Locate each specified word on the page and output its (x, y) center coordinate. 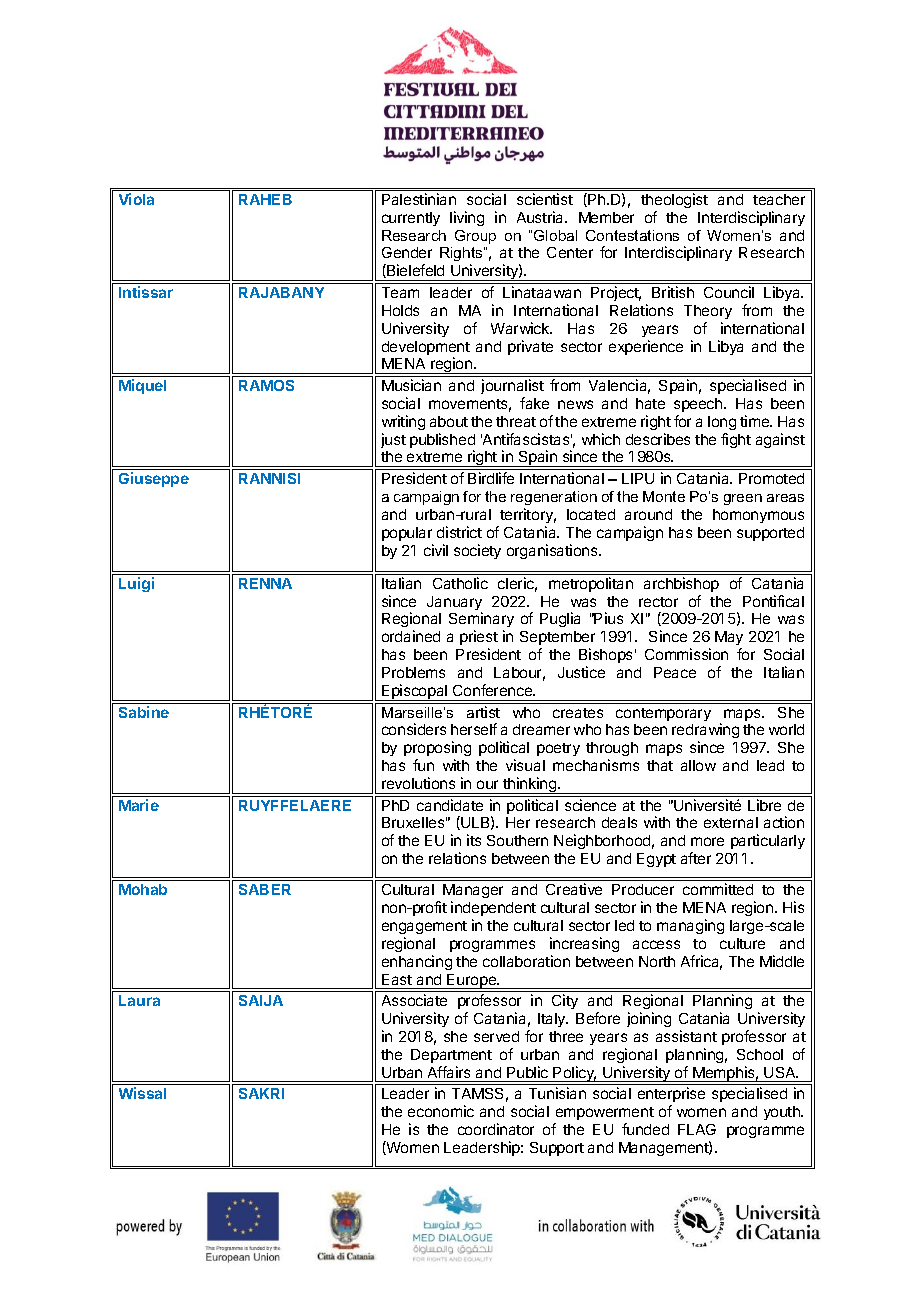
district (459, 532)
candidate (450, 805)
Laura (139, 1000)
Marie (139, 805)
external (731, 822)
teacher (779, 199)
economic (441, 1111)
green (743, 499)
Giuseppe (154, 479)
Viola (136, 199)
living (467, 218)
